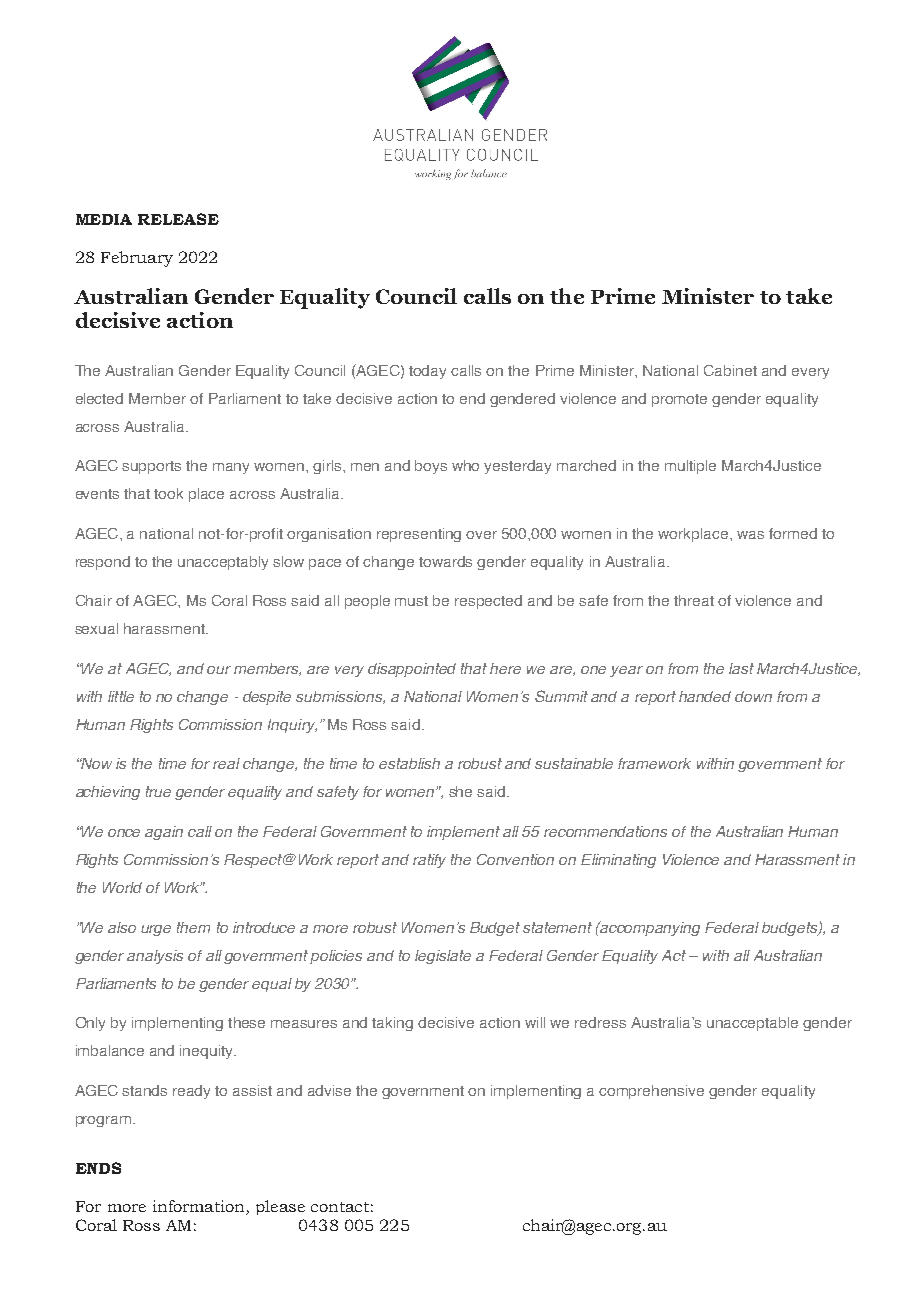 This document has width=924, height=1308. Describe the element at coordinates (340, 1207) in the document. I see `contact` at that location.
